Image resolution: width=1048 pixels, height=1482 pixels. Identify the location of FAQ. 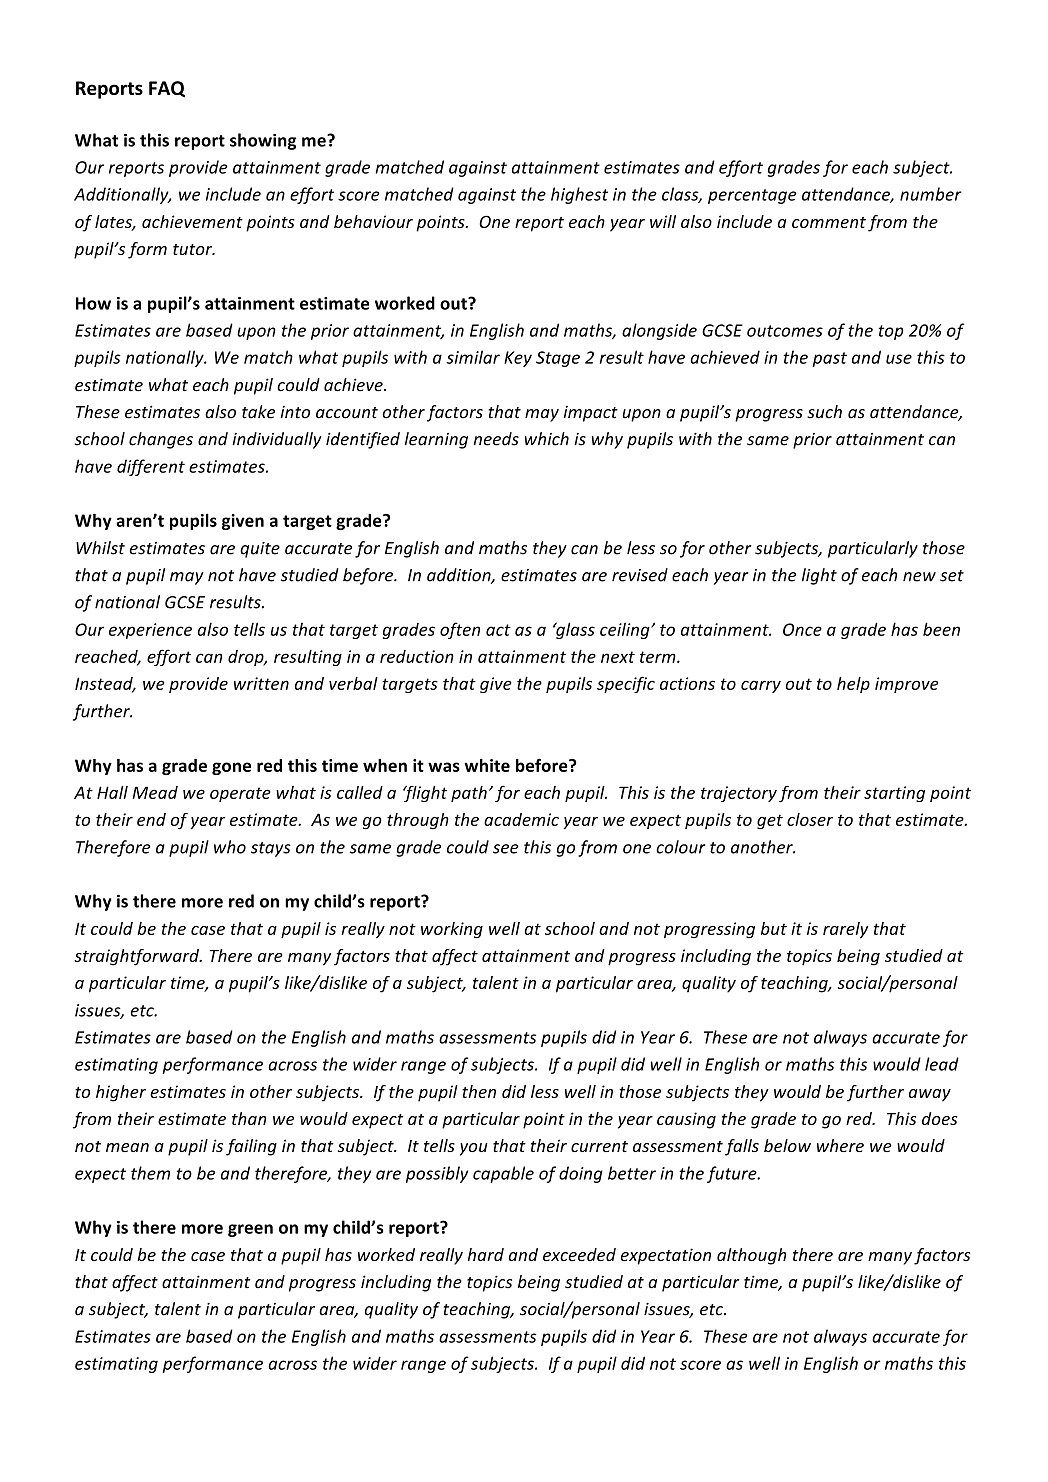
(167, 89).
